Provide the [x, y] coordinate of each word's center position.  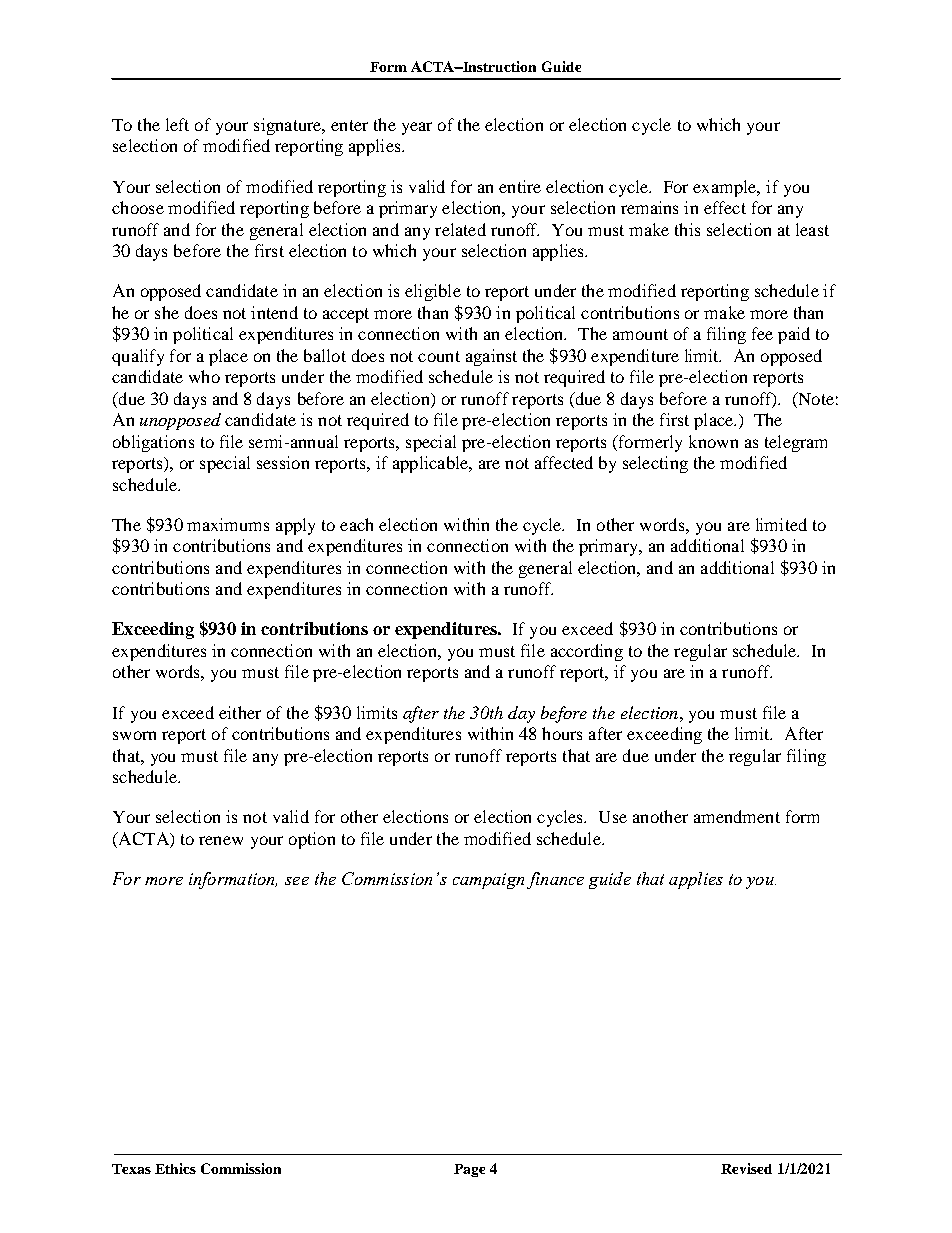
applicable [432, 464]
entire [520, 186]
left [177, 124]
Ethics [175, 1168]
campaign [488, 881]
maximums [228, 524]
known [713, 441]
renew [221, 840]
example [726, 188]
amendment [737, 816]
